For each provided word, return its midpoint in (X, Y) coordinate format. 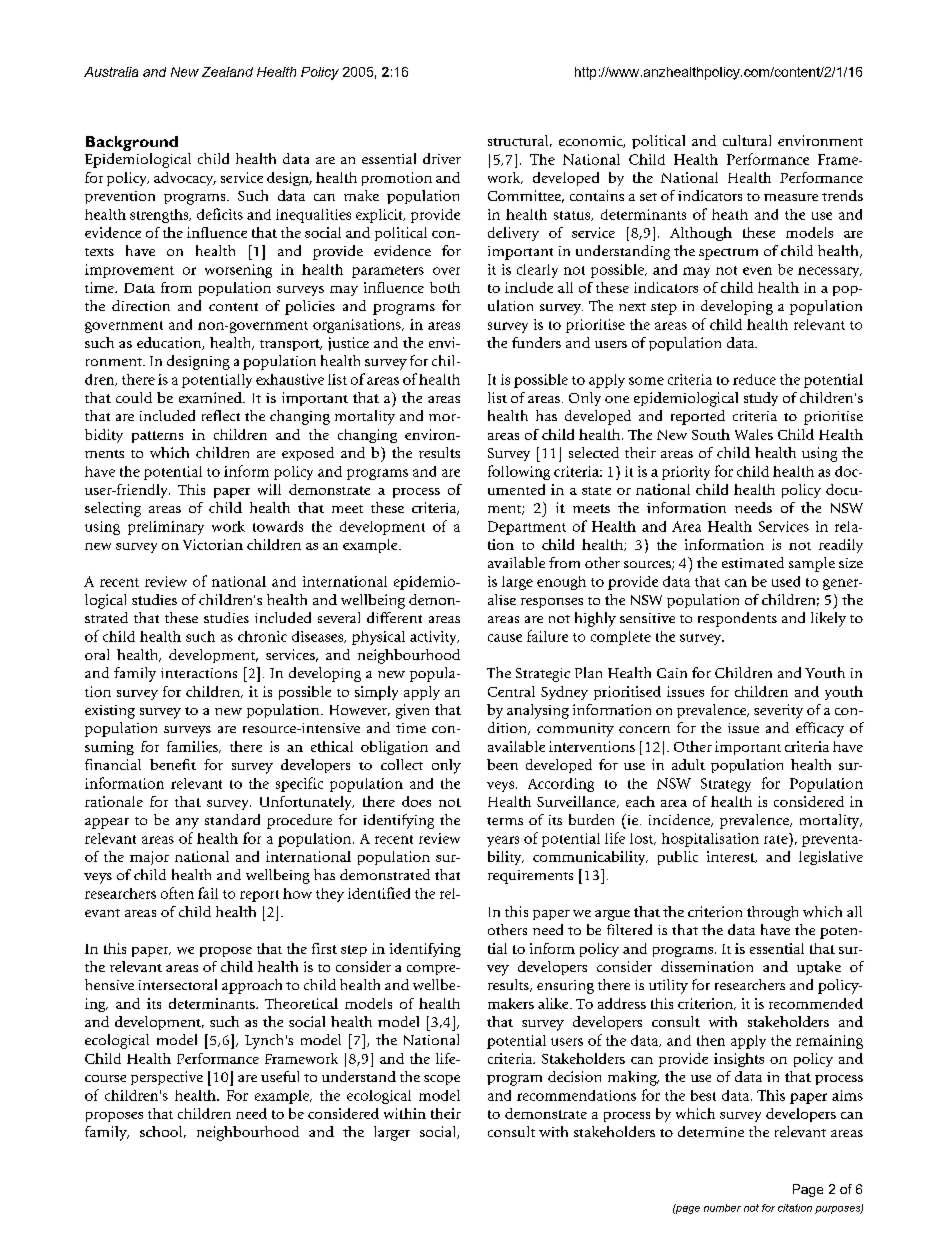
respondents (737, 619)
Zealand (227, 72)
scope (442, 1080)
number (722, 1208)
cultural (747, 140)
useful (280, 1076)
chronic (262, 636)
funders (536, 342)
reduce (754, 379)
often (177, 893)
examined (211, 397)
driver (442, 158)
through (772, 913)
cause (505, 638)
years (503, 841)
